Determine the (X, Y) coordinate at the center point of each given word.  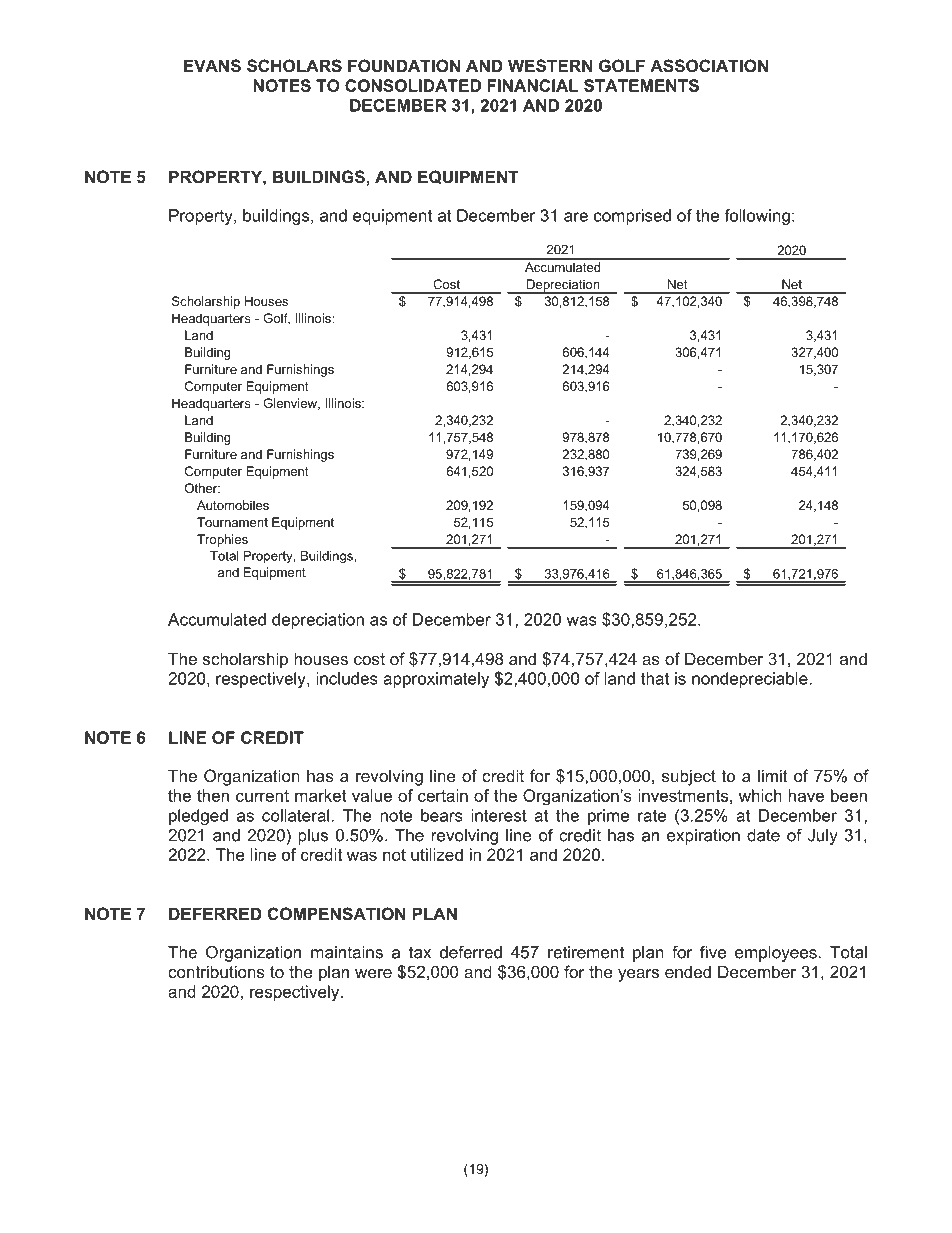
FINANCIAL (532, 85)
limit (773, 775)
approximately (436, 680)
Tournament (232, 522)
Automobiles (233, 505)
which (760, 795)
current (262, 796)
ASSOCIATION (709, 66)
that (655, 678)
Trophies (222, 540)
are (576, 217)
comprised (632, 217)
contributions (216, 971)
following (757, 217)
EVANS (212, 66)
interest (499, 815)
